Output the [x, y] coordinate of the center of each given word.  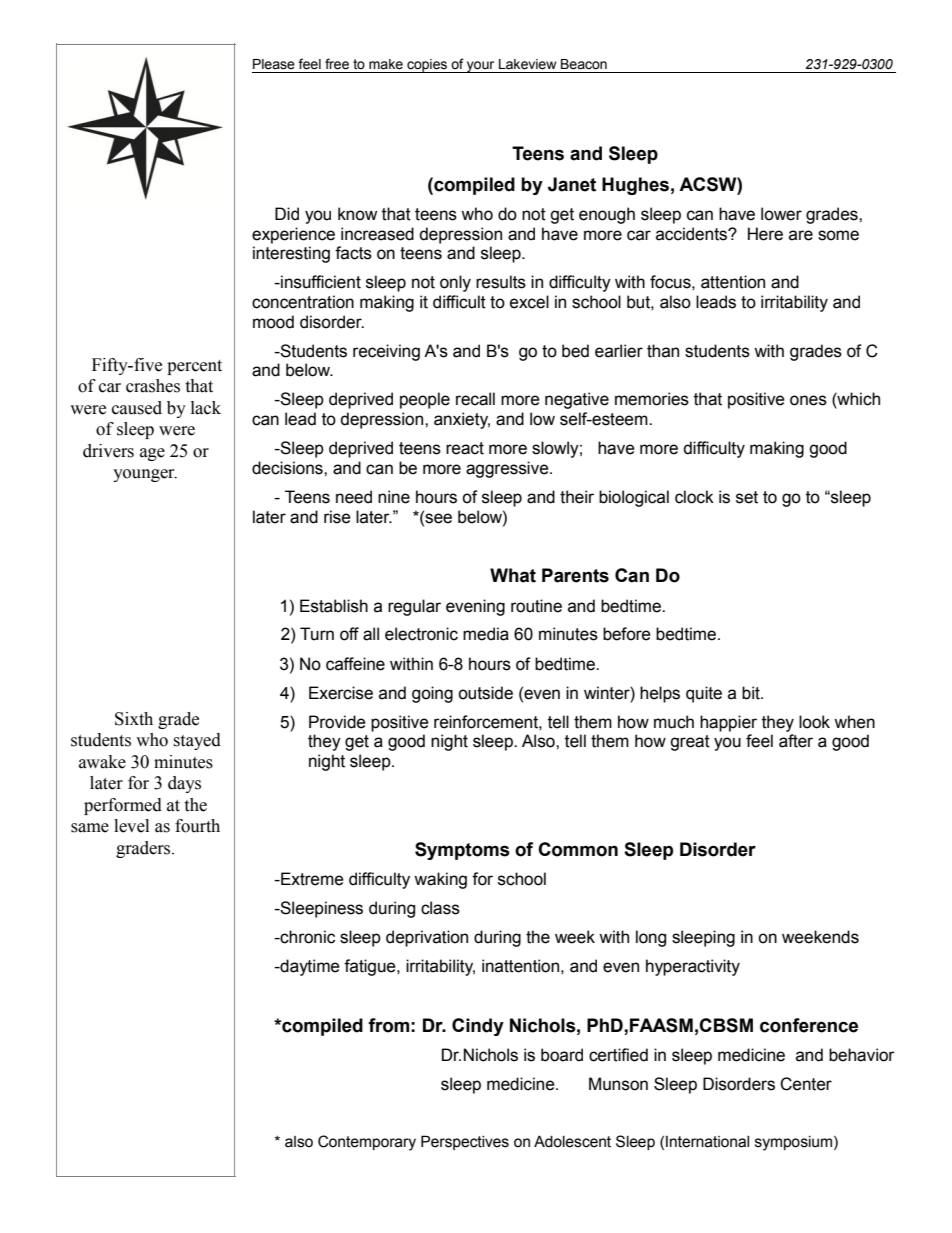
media [486, 634]
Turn [317, 634]
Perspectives [465, 1142]
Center [806, 1084]
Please [274, 64]
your [481, 67]
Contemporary [367, 1143]
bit [752, 693]
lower [781, 214]
